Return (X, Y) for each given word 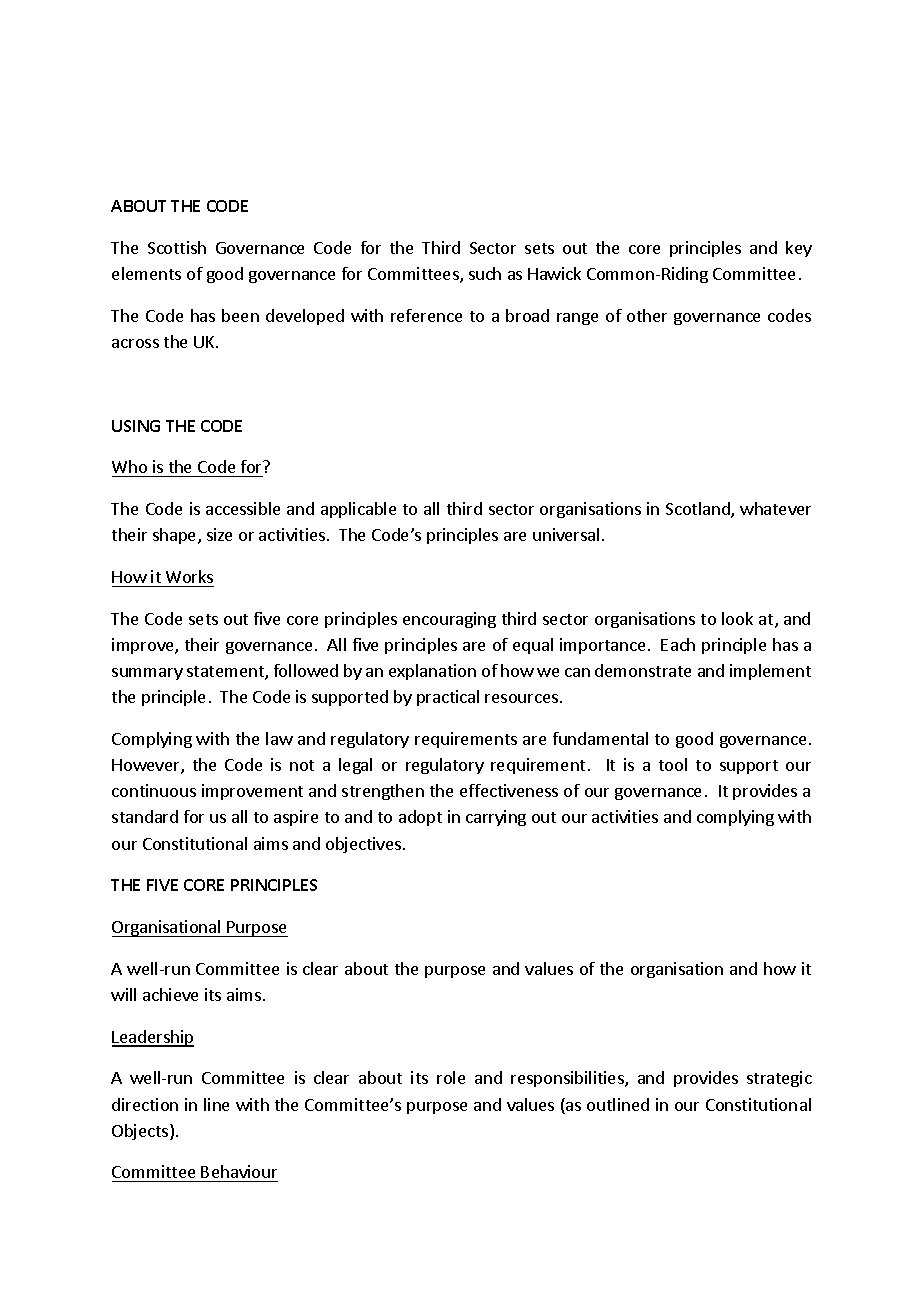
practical (448, 698)
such (485, 273)
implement (770, 672)
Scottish (177, 247)
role (451, 1077)
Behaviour (239, 1173)
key (799, 249)
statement (226, 673)
